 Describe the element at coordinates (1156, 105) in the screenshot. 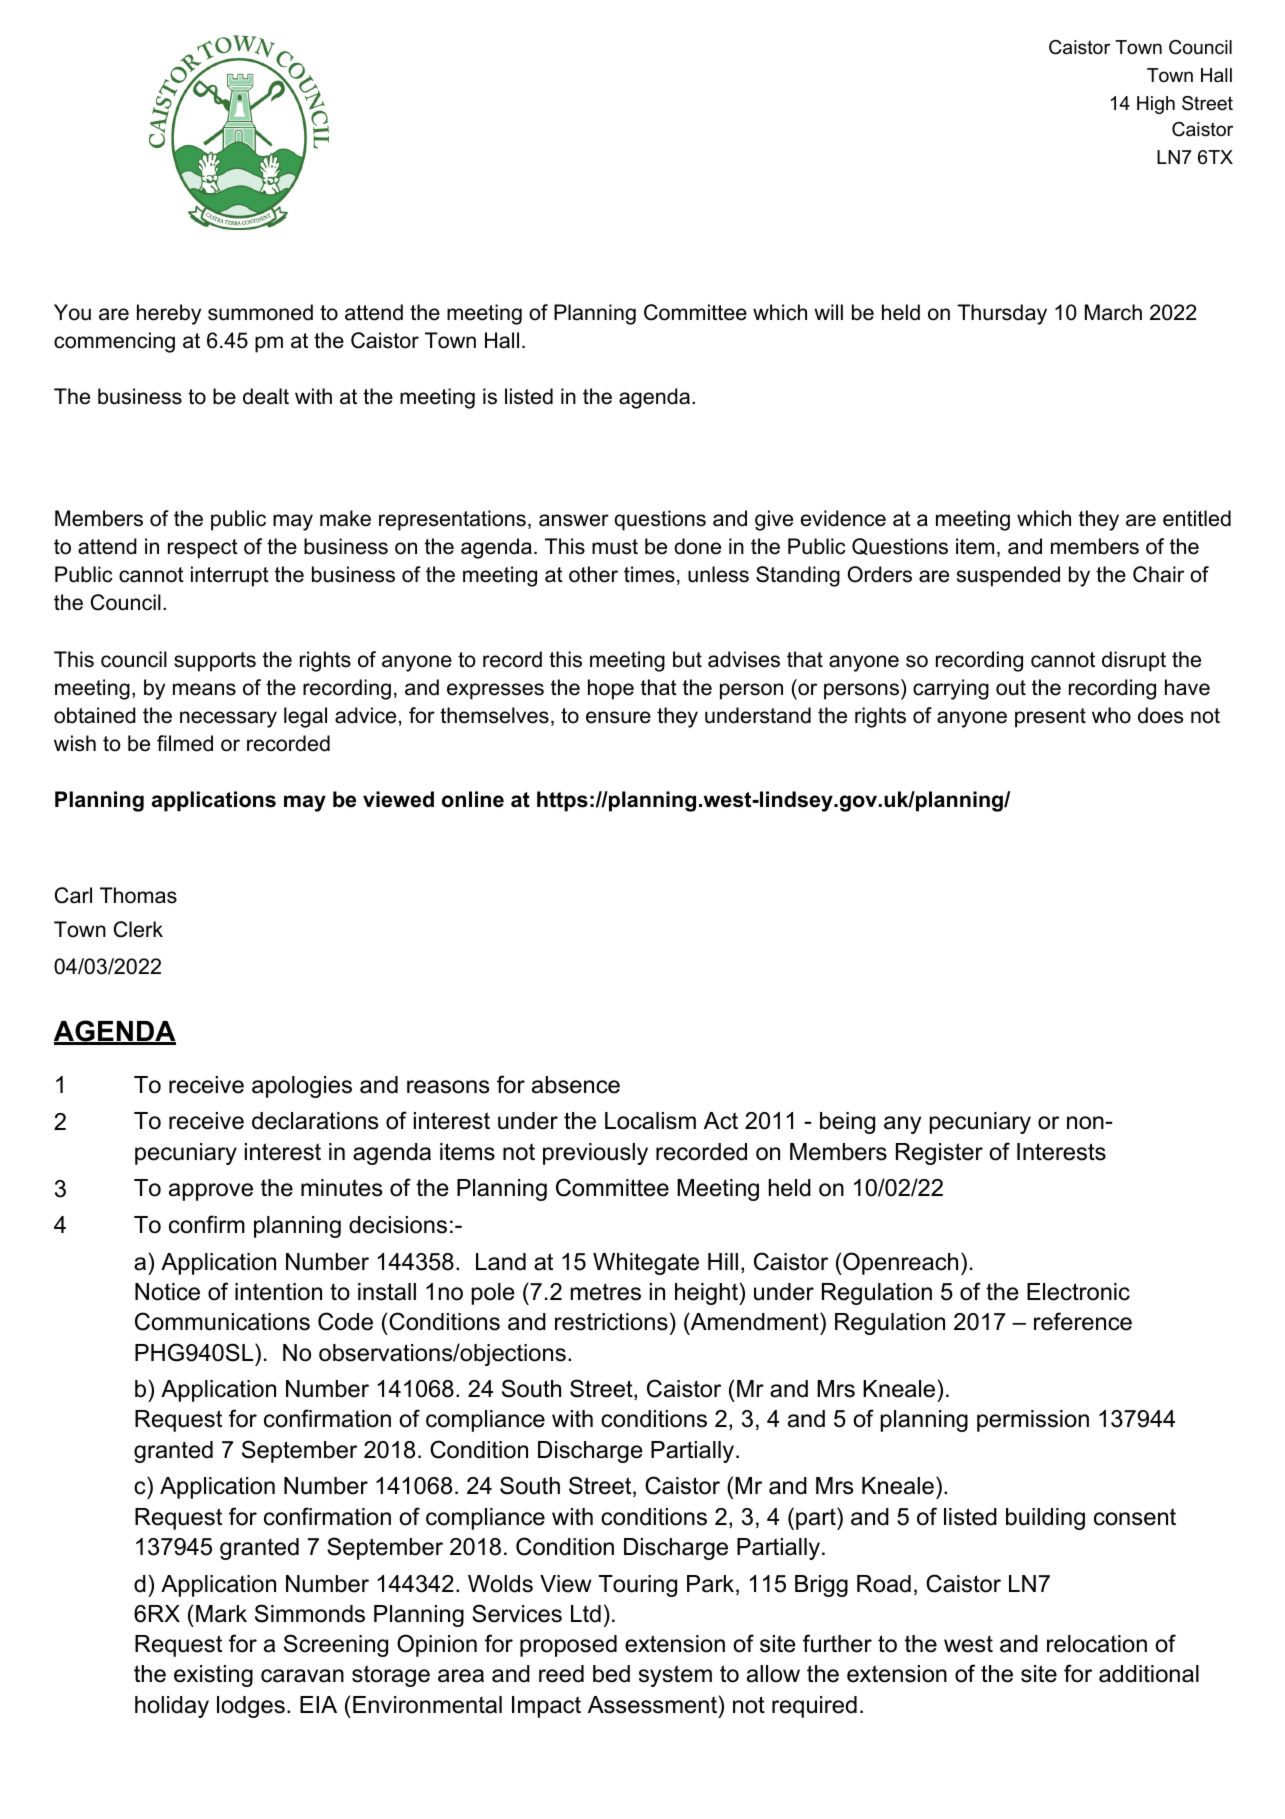

I see `High` at that location.
